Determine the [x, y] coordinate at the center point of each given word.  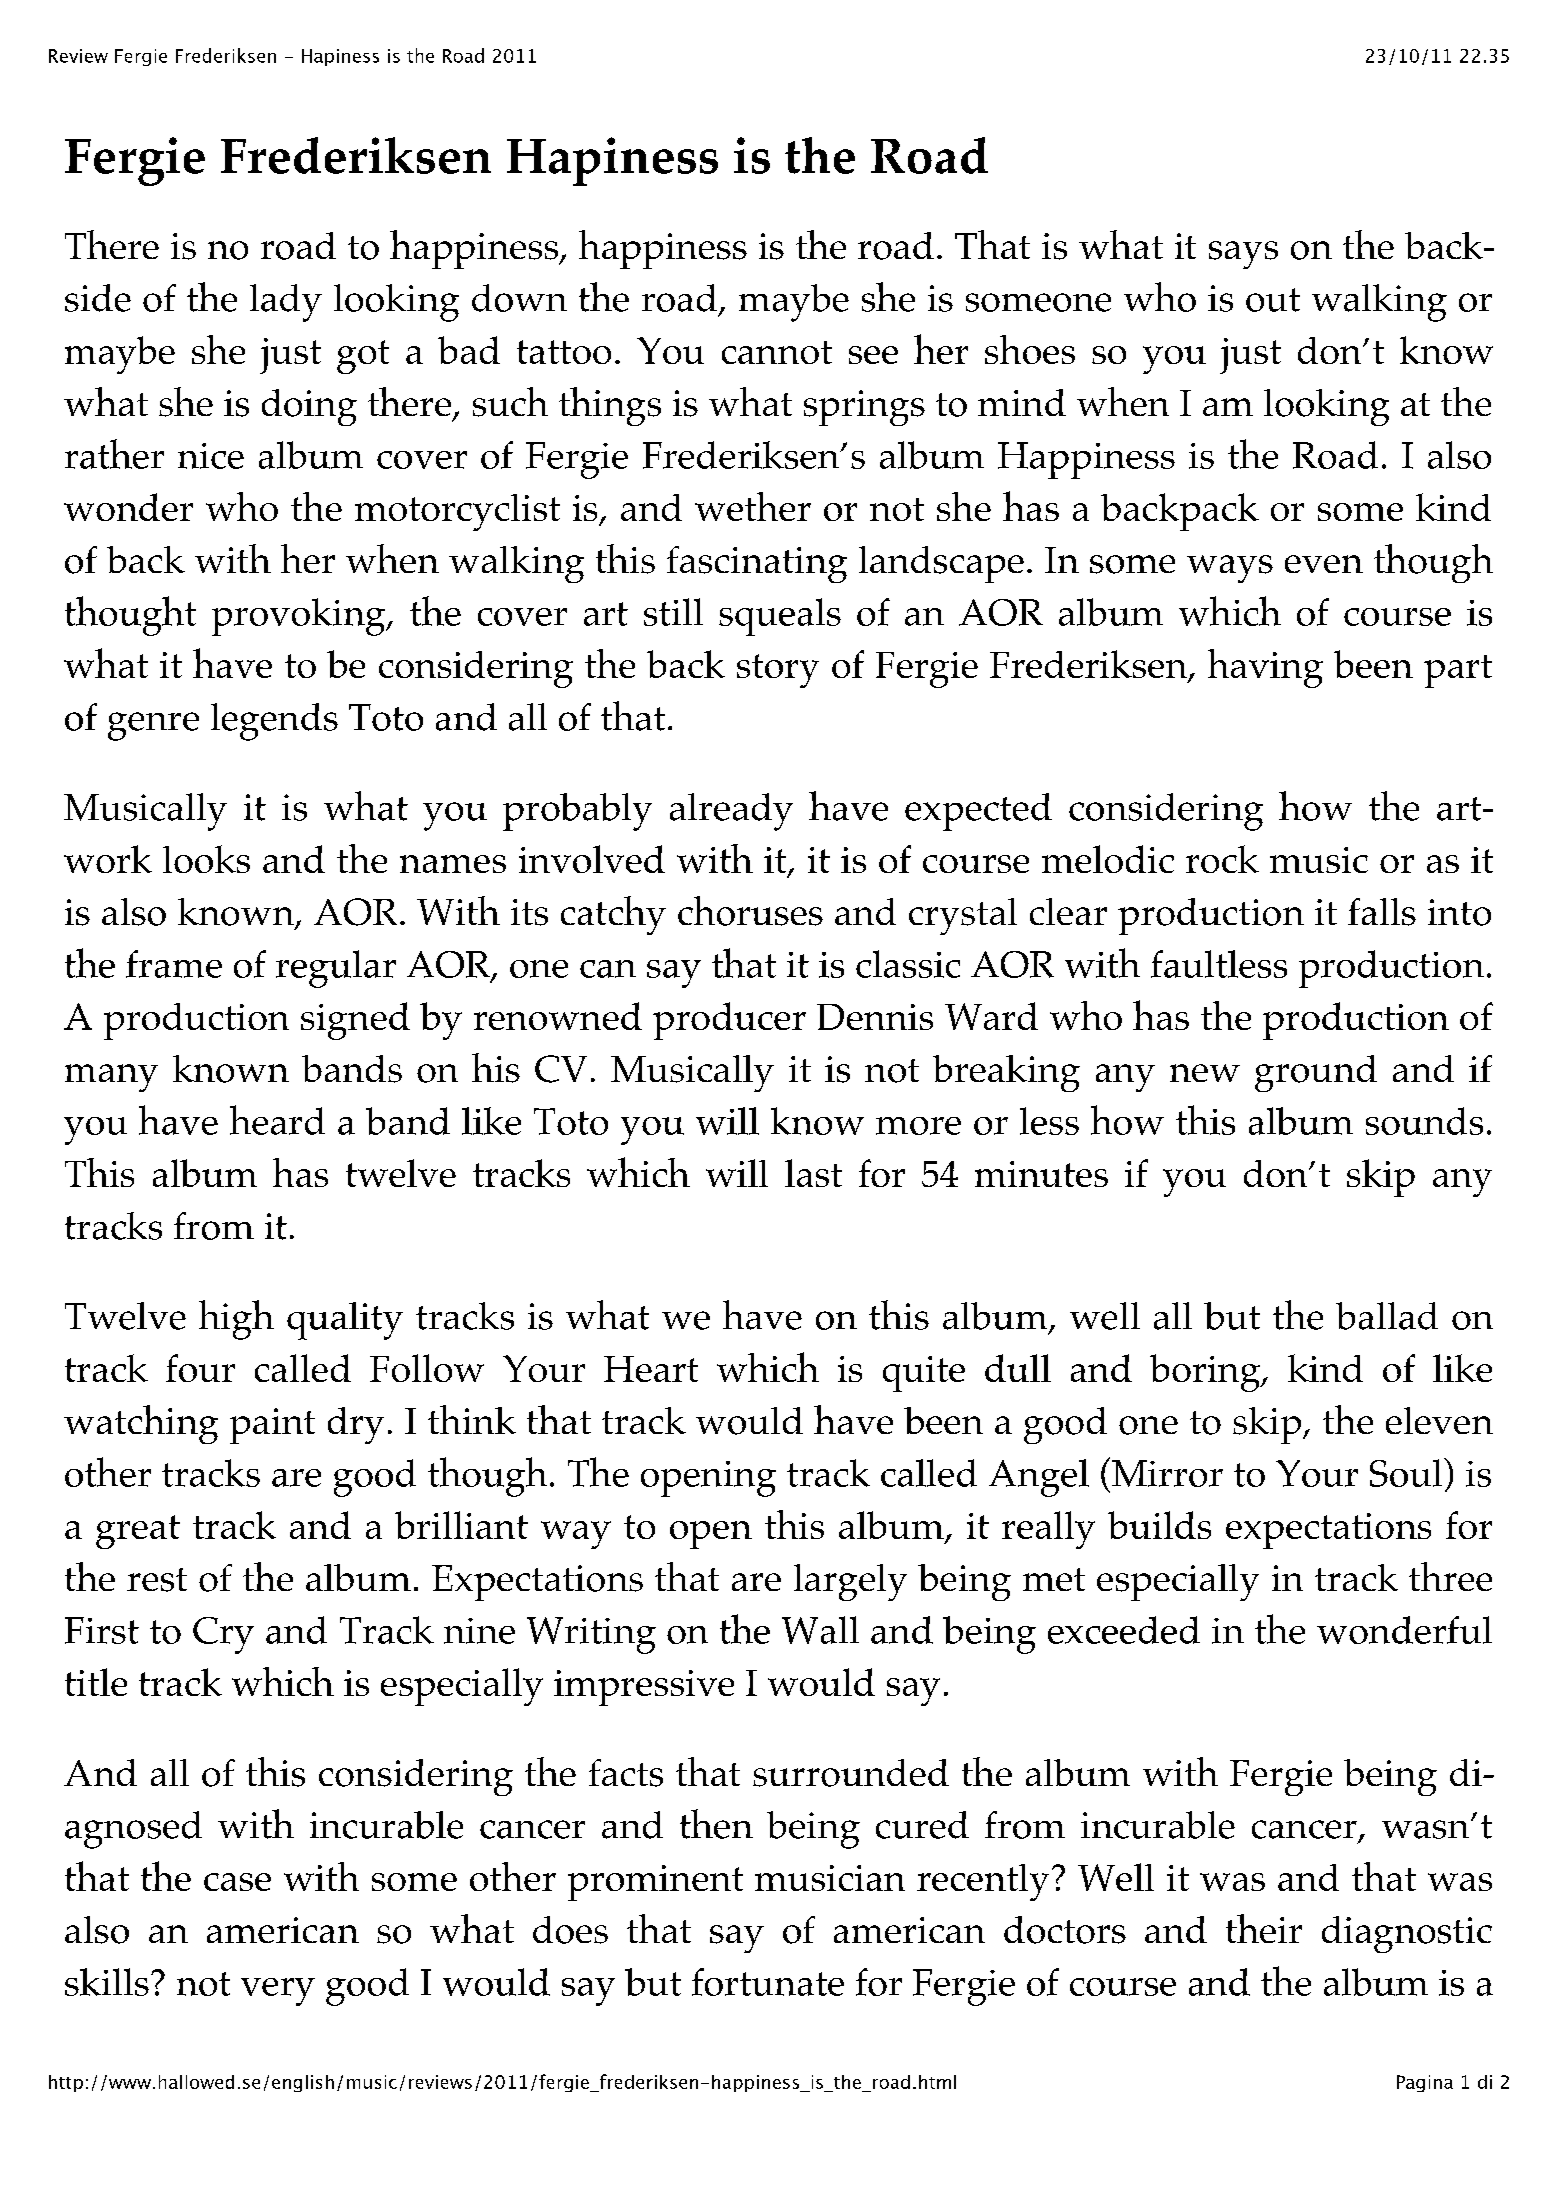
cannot [777, 352]
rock [1222, 859]
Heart [651, 1369]
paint [272, 1426]
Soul [1407, 1472]
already [731, 812]
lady [286, 303]
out [1273, 300]
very [278, 1992]
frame [174, 964]
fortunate [768, 1982]
